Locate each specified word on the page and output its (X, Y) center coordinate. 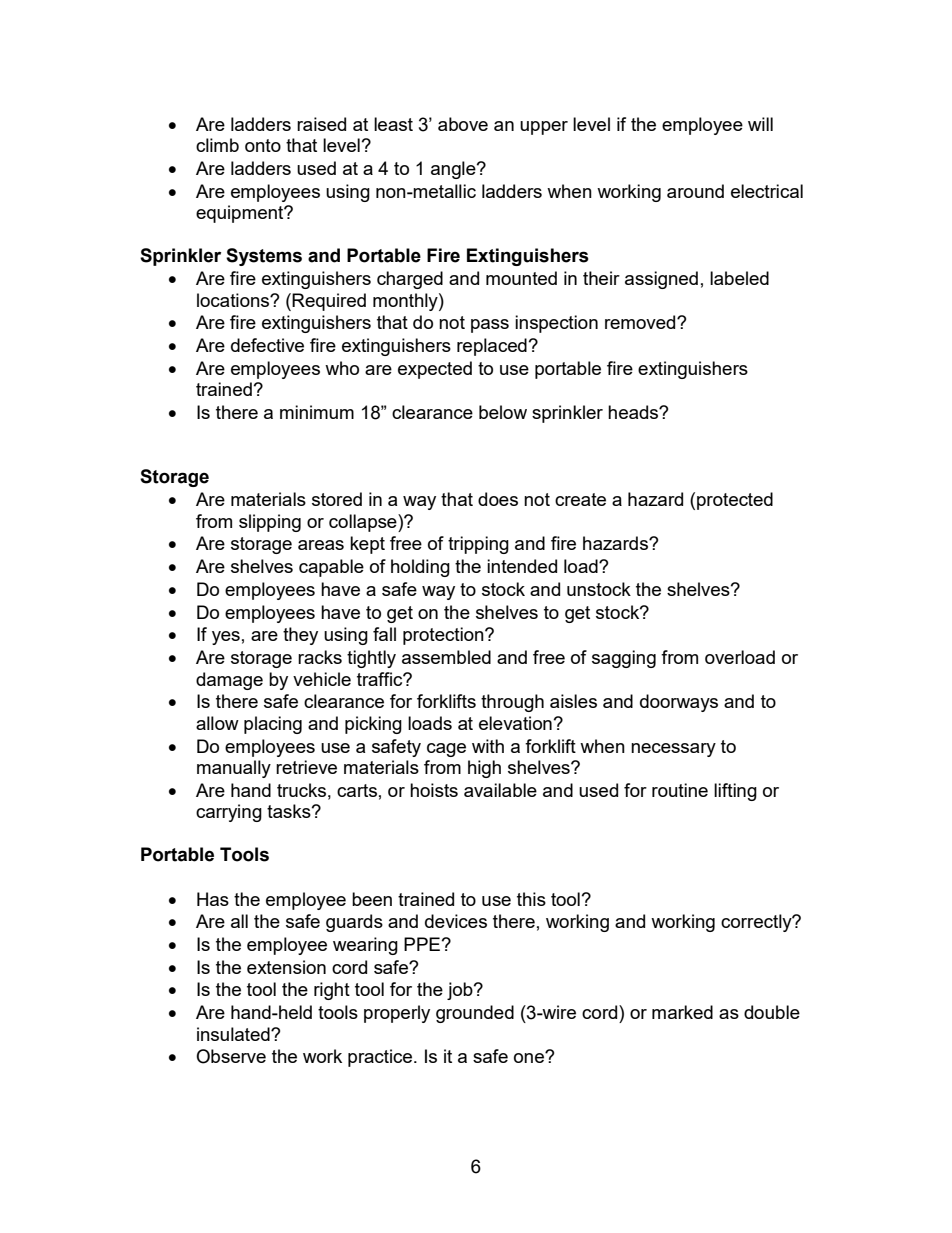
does (498, 499)
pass (490, 326)
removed (641, 322)
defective (267, 345)
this (531, 899)
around (695, 191)
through (512, 703)
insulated (234, 1034)
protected (735, 501)
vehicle (322, 679)
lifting (735, 792)
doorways (679, 703)
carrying (229, 813)
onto (263, 145)
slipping (270, 523)
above (463, 124)
